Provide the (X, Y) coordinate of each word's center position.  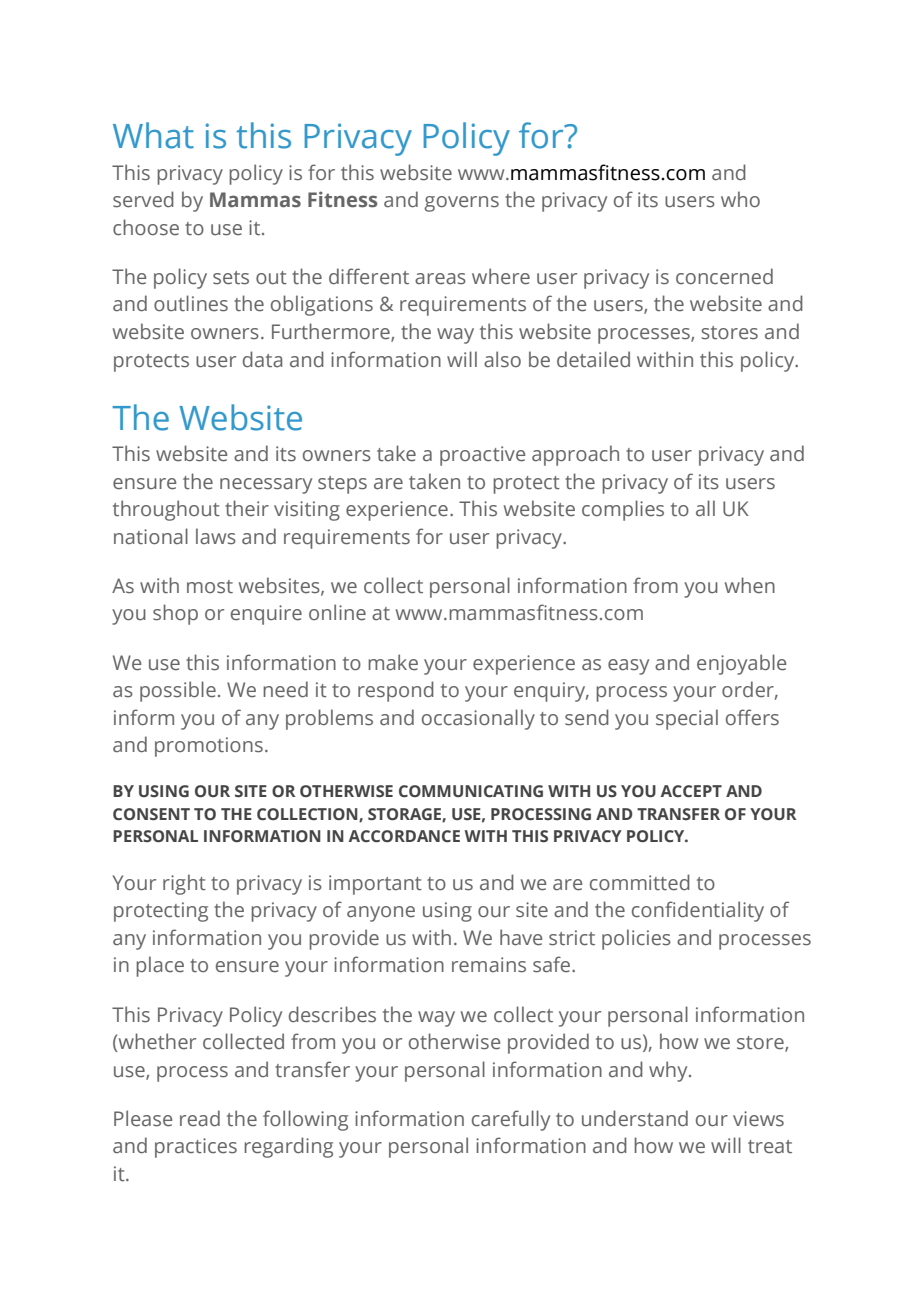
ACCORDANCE (404, 836)
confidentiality (698, 911)
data (262, 359)
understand (635, 1118)
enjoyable (741, 664)
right (184, 884)
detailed (593, 359)
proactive (482, 456)
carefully (511, 1120)
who (740, 199)
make (393, 662)
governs (461, 204)
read (200, 1118)
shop (175, 614)
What (153, 135)
